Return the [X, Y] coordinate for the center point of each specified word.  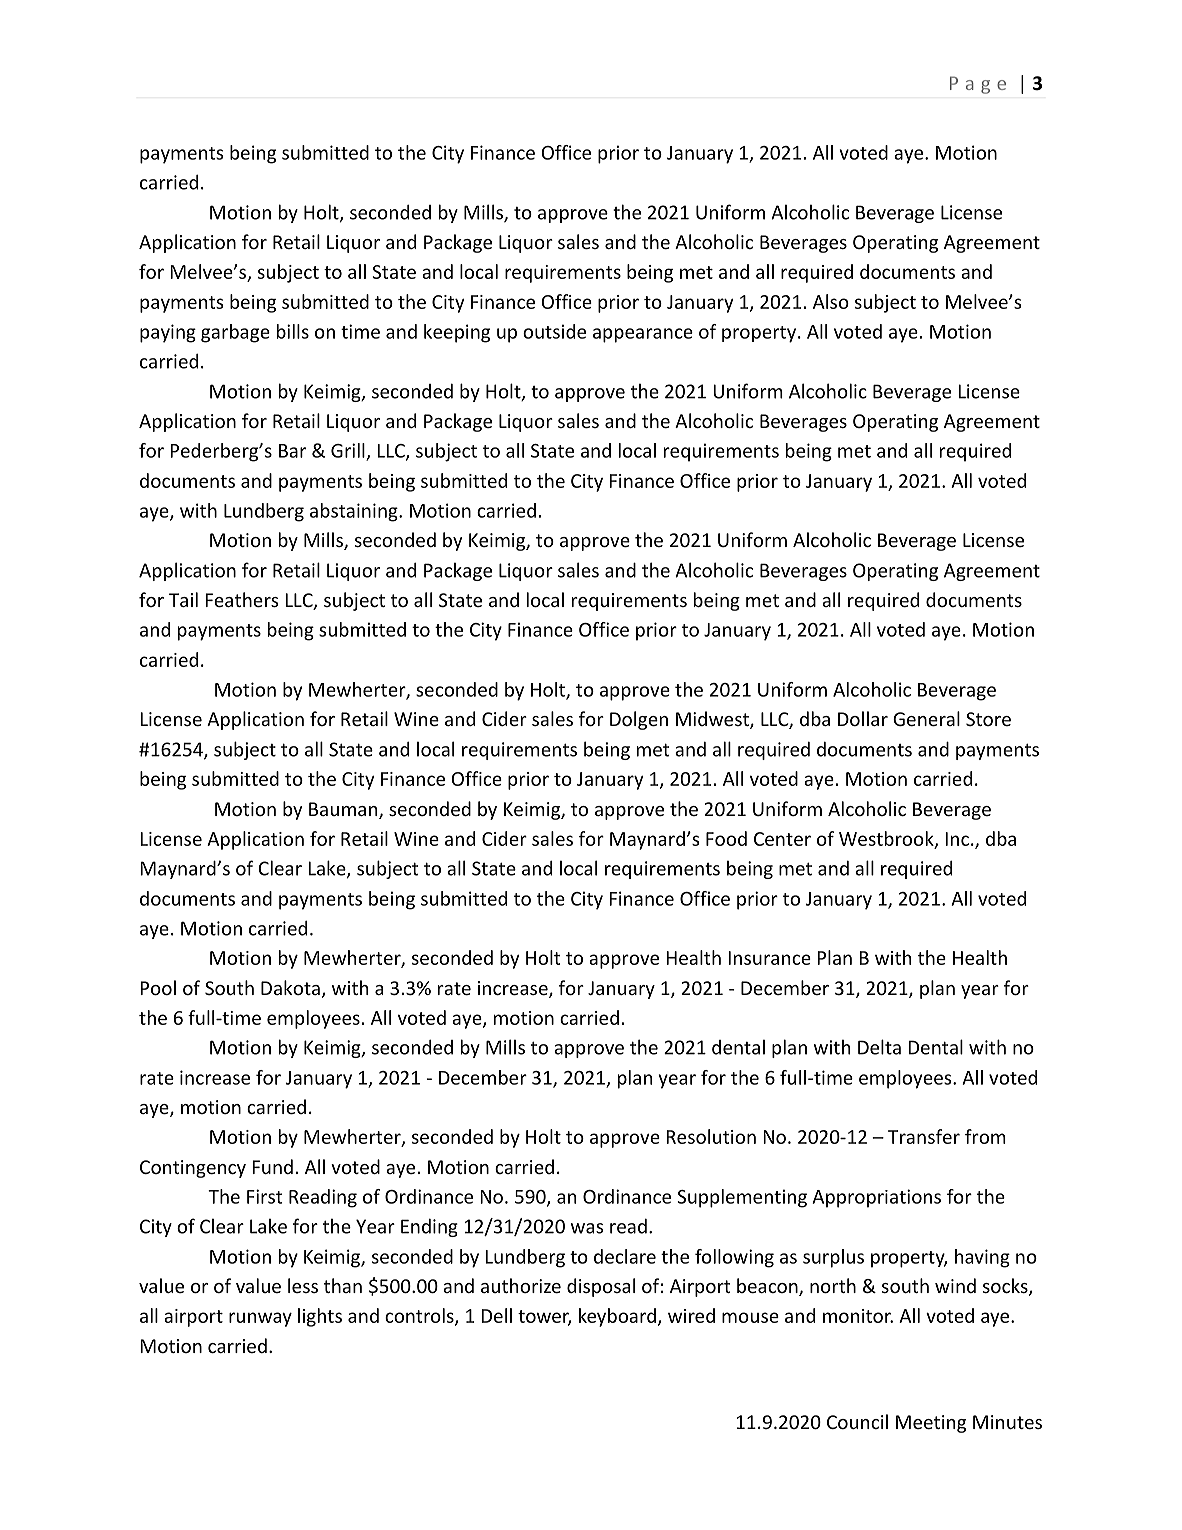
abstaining [355, 512]
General [926, 718]
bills [293, 331]
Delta [879, 1047]
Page [978, 85]
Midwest [713, 720]
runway [260, 1319]
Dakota [290, 987]
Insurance [769, 958]
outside [554, 331]
